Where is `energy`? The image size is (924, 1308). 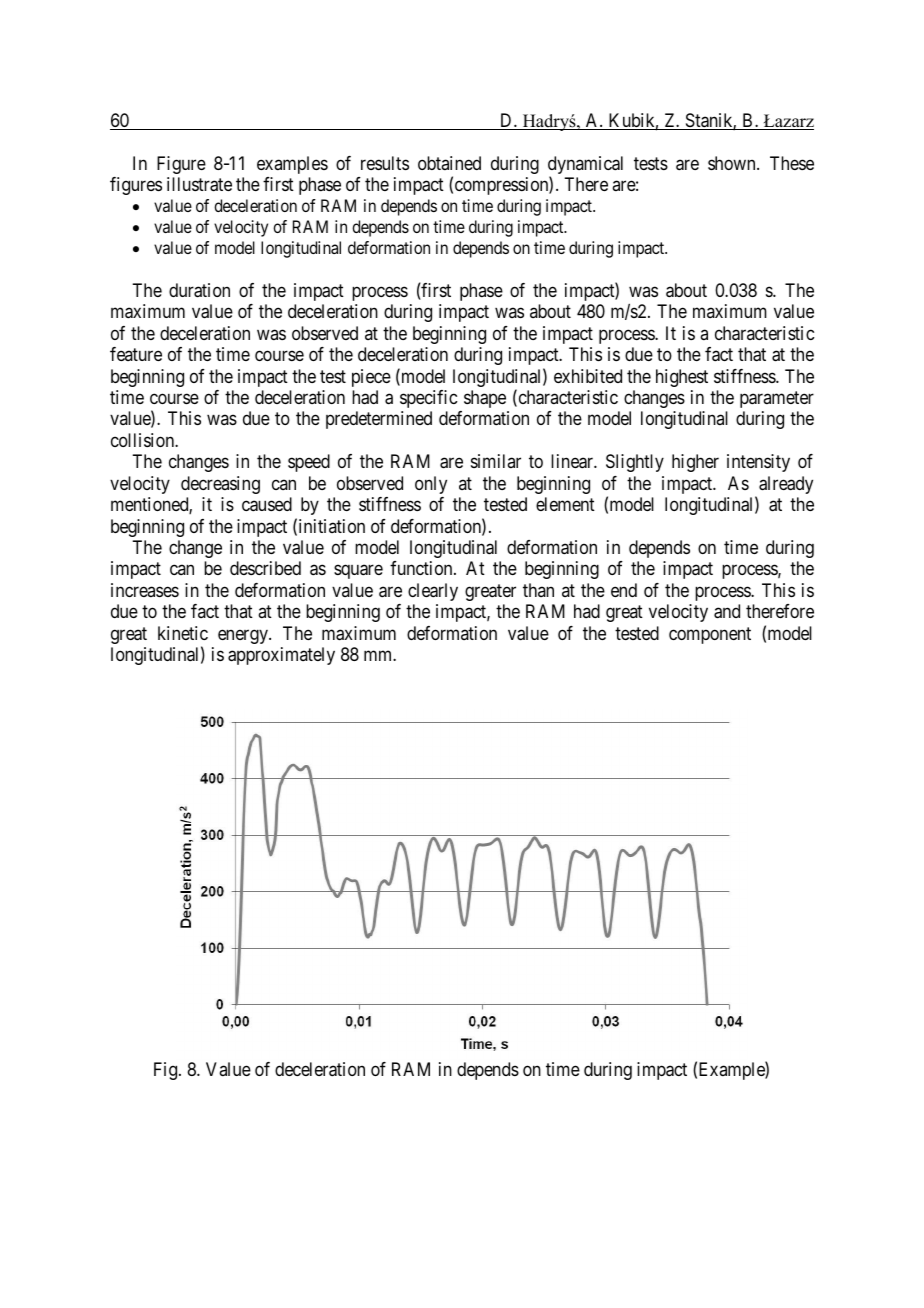
energy is located at coordinates (244, 636).
